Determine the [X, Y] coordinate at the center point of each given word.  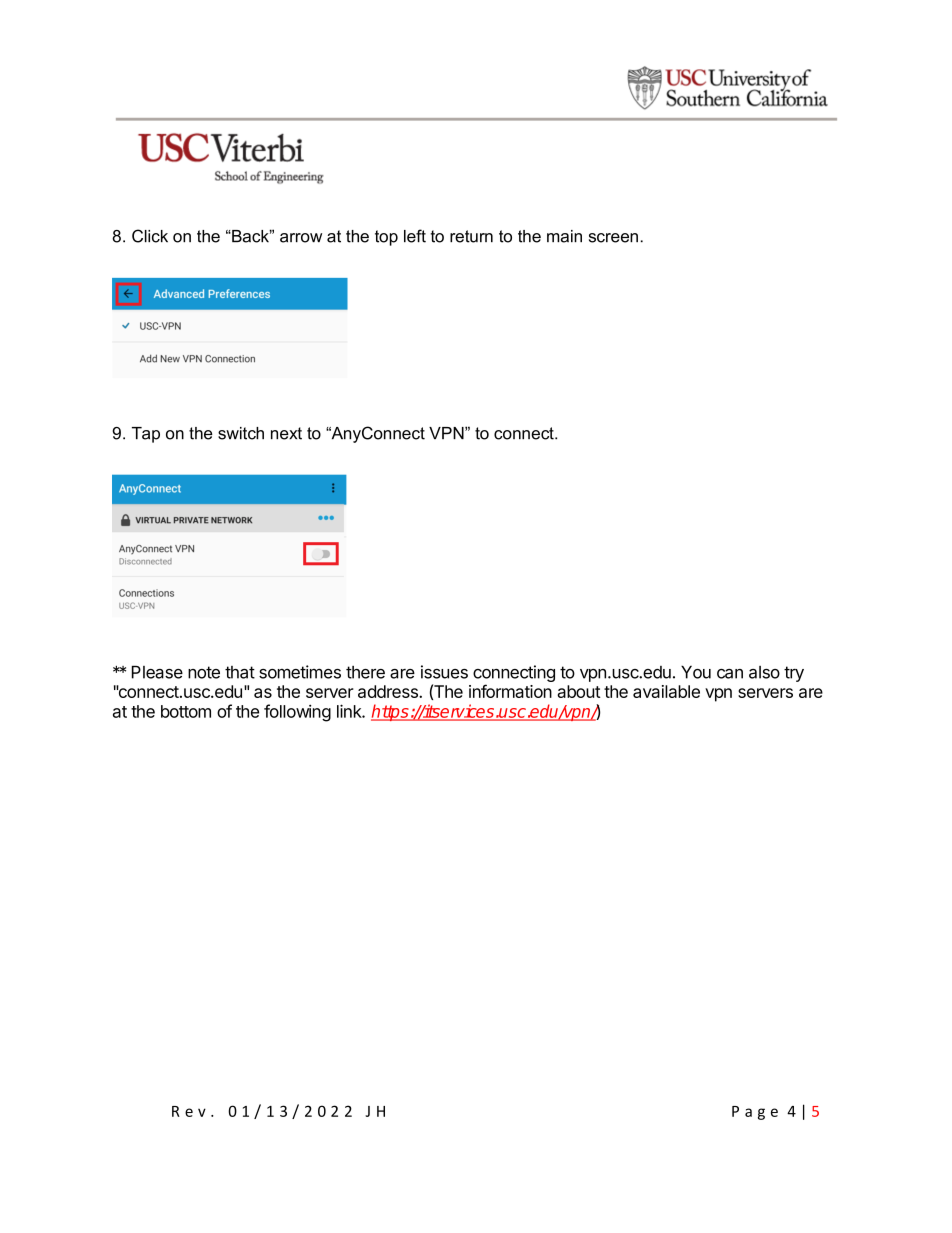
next [286, 433]
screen [613, 238]
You [696, 672]
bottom [186, 711]
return [471, 236]
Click [150, 236]
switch [241, 433]
